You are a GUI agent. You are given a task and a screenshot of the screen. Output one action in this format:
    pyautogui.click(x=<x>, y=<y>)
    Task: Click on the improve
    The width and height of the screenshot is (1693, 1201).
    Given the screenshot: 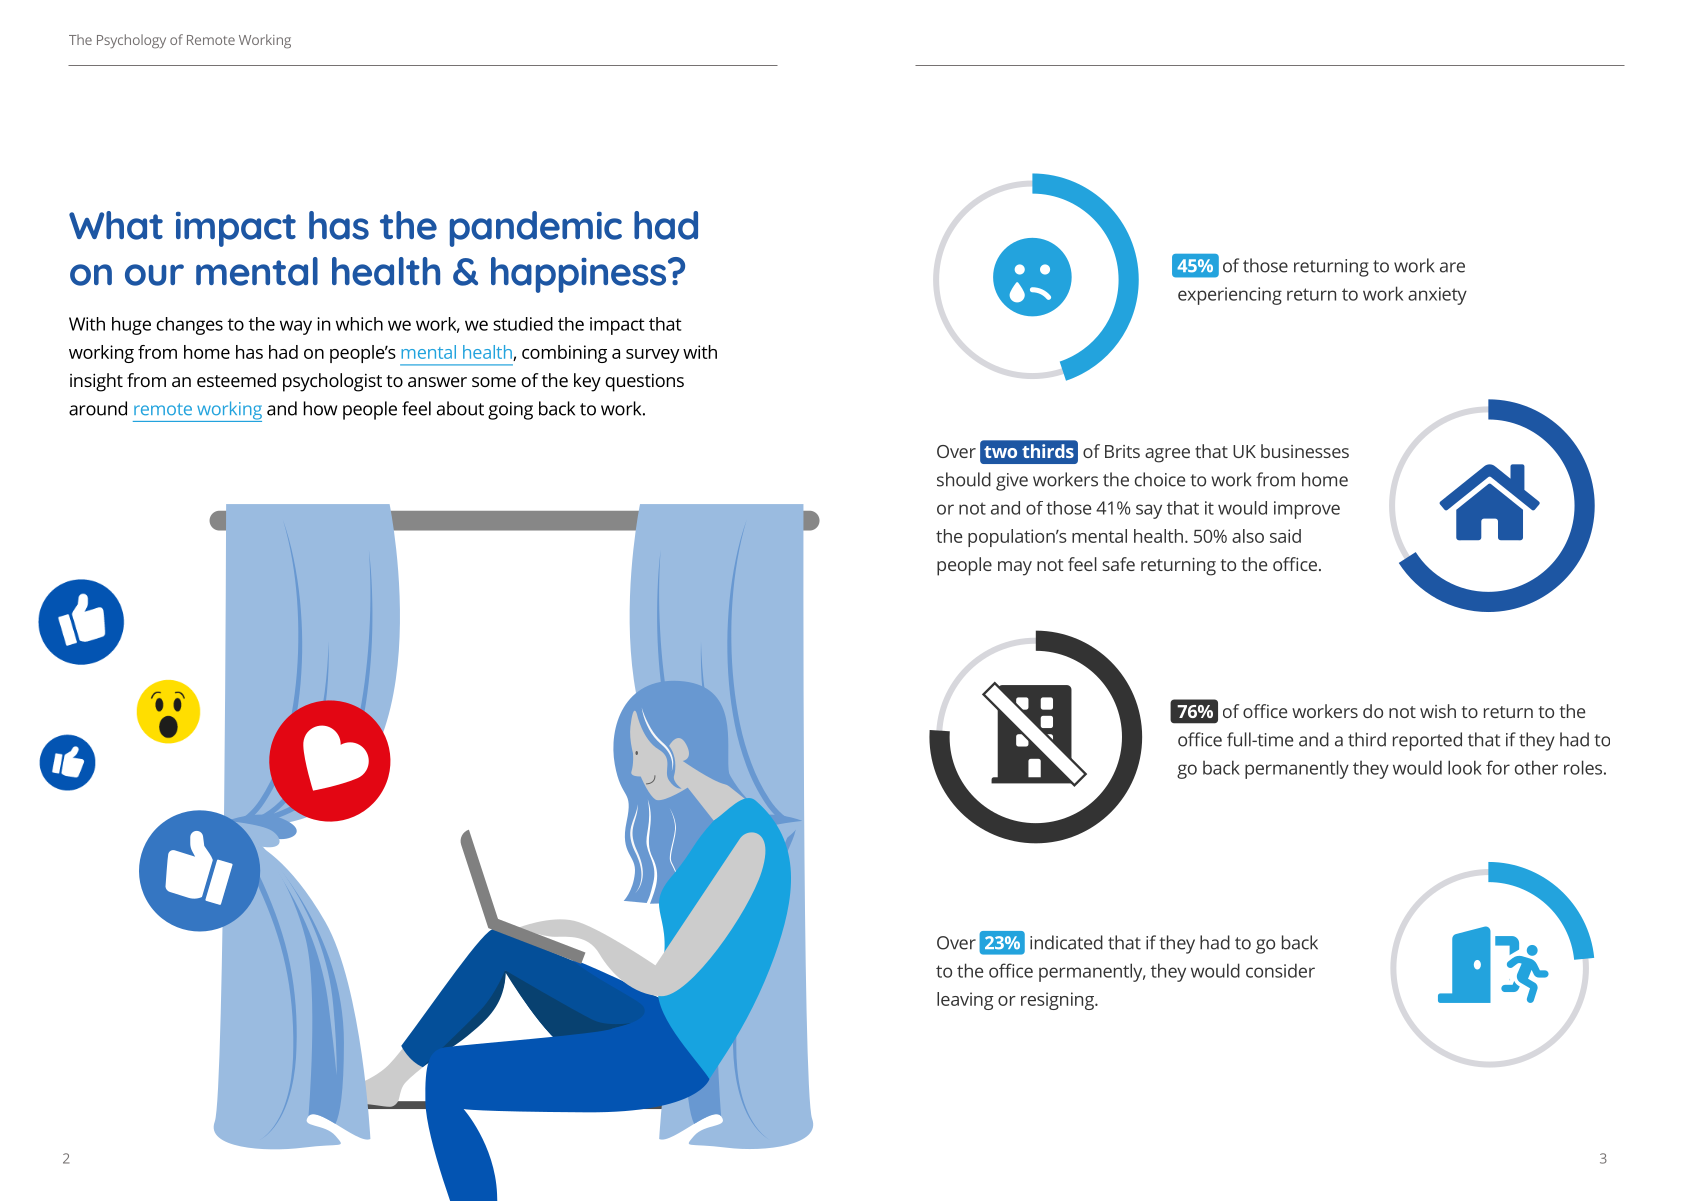 What is the action you would take?
    pyautogui.click(x=1307, y=510)
